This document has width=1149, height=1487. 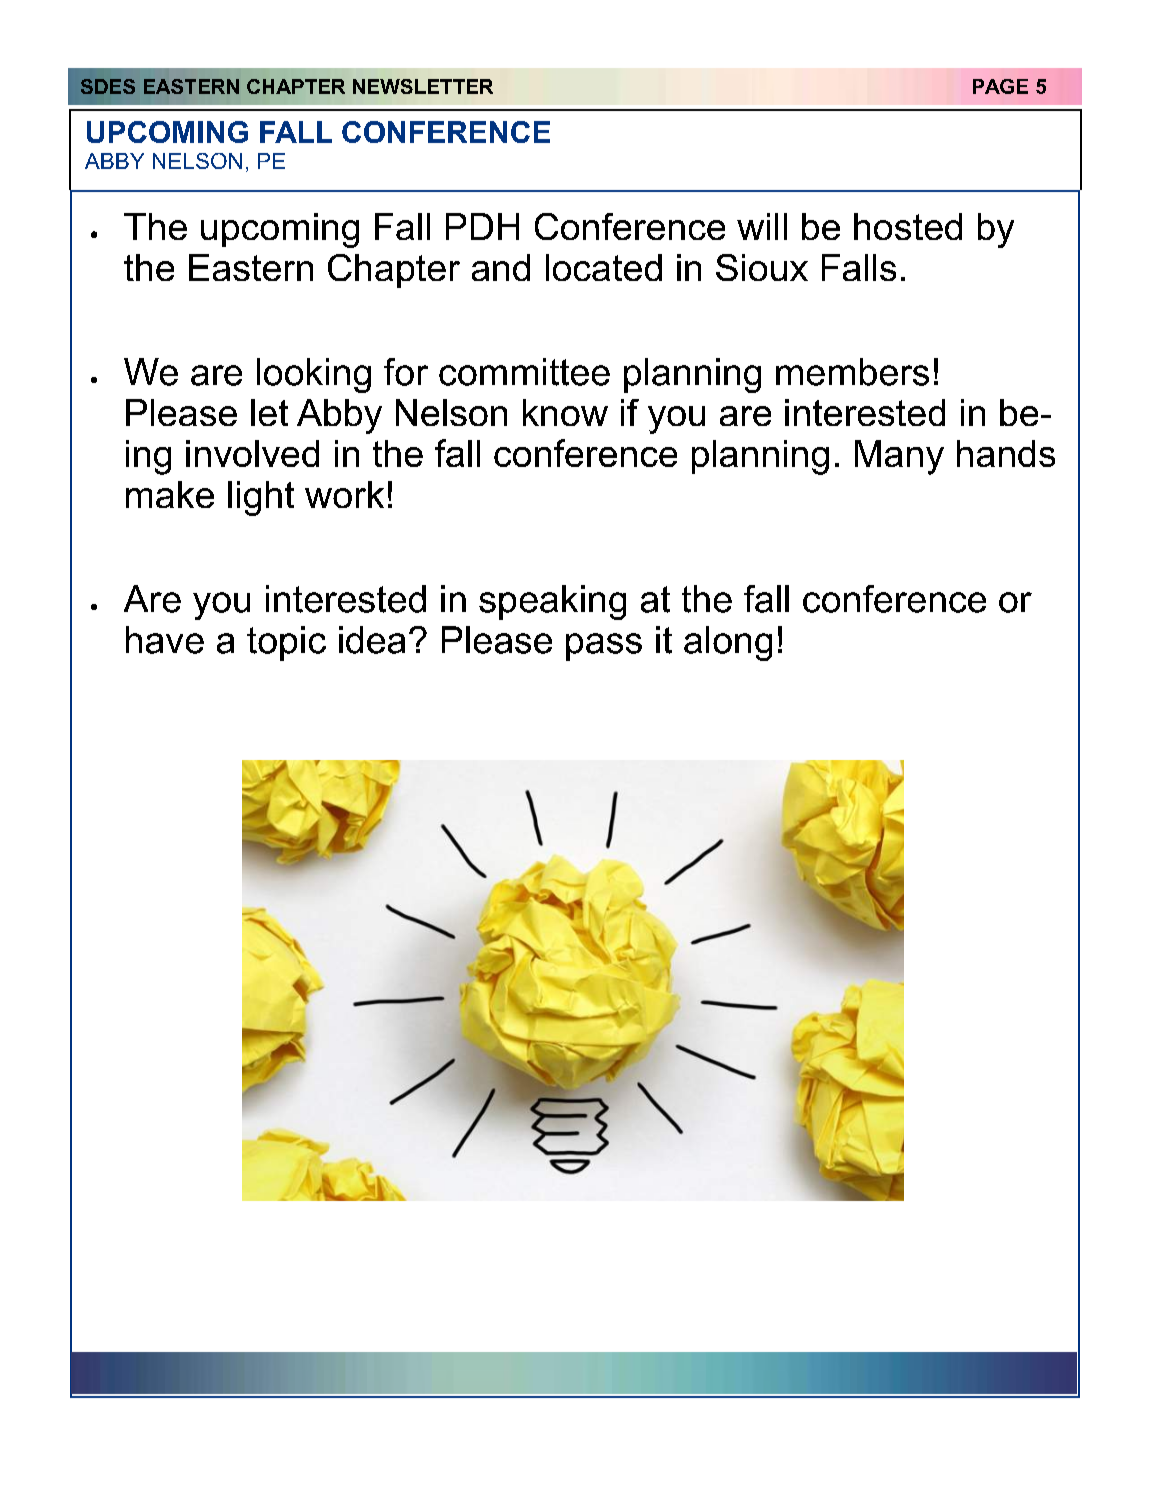 What do you see at coordinates (1000, 86) in the document?
I see `PAGE` at bounding box center [1000, 86].
